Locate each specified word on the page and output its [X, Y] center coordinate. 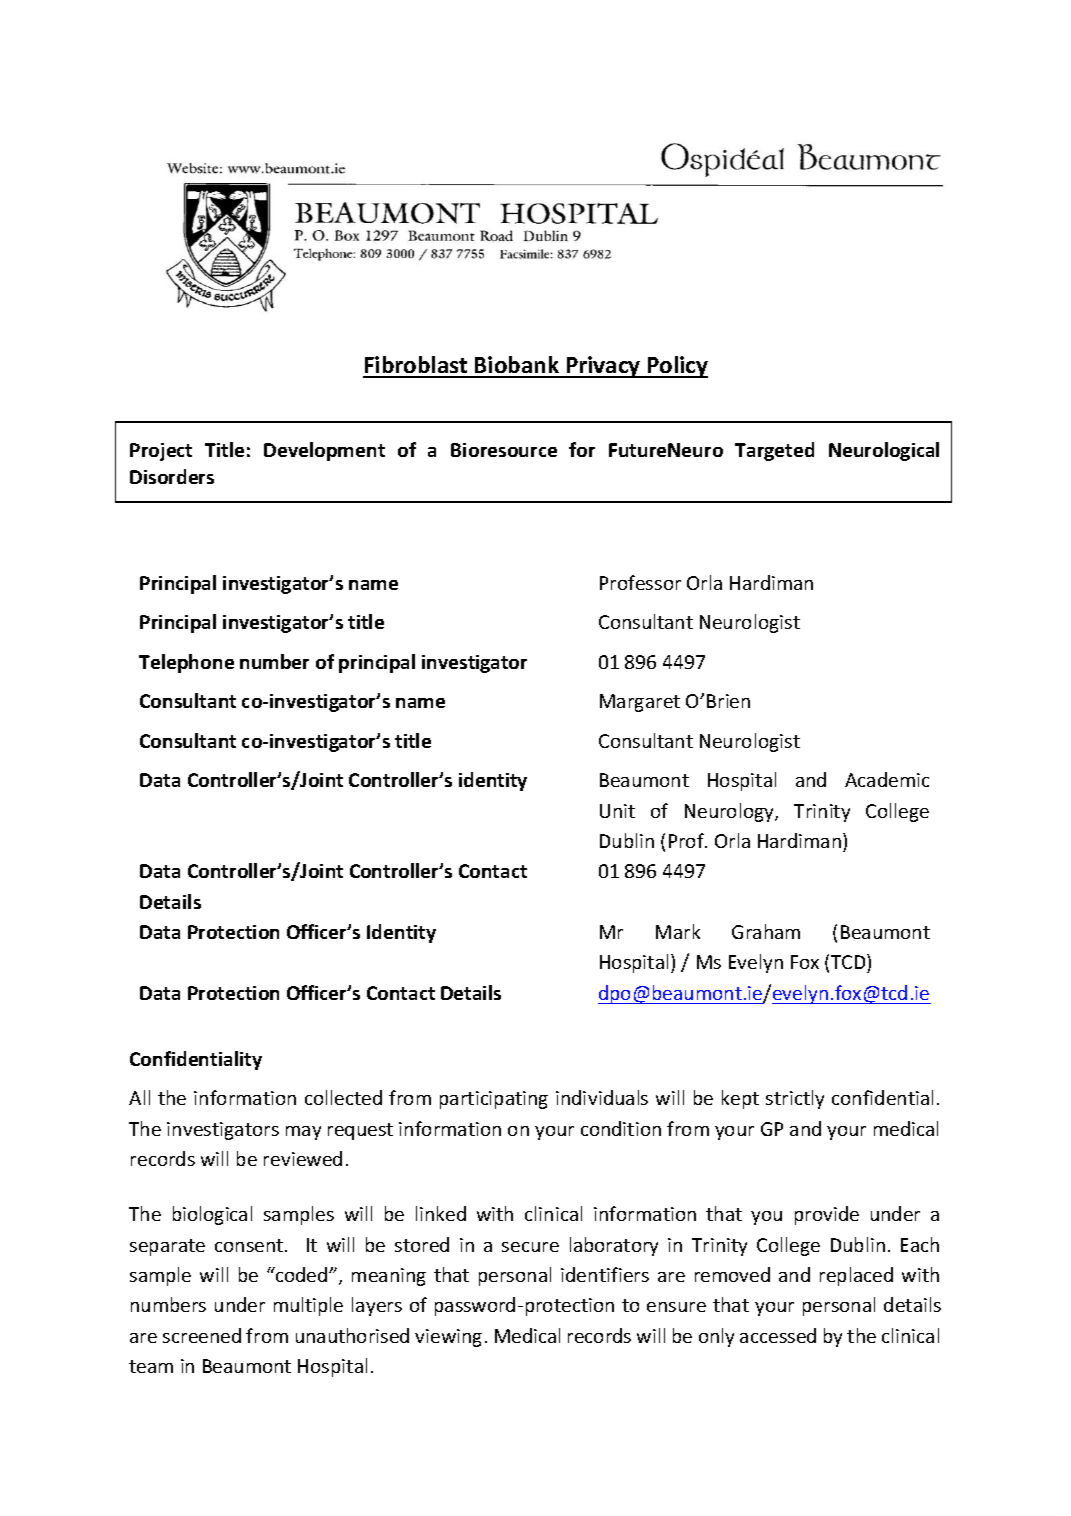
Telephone [186, 663]
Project [161, 452]
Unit [617, 811]
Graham [766, 931]
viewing [448, 1338]
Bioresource [504, 450]
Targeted [774, 451]
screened [202, 1335]
